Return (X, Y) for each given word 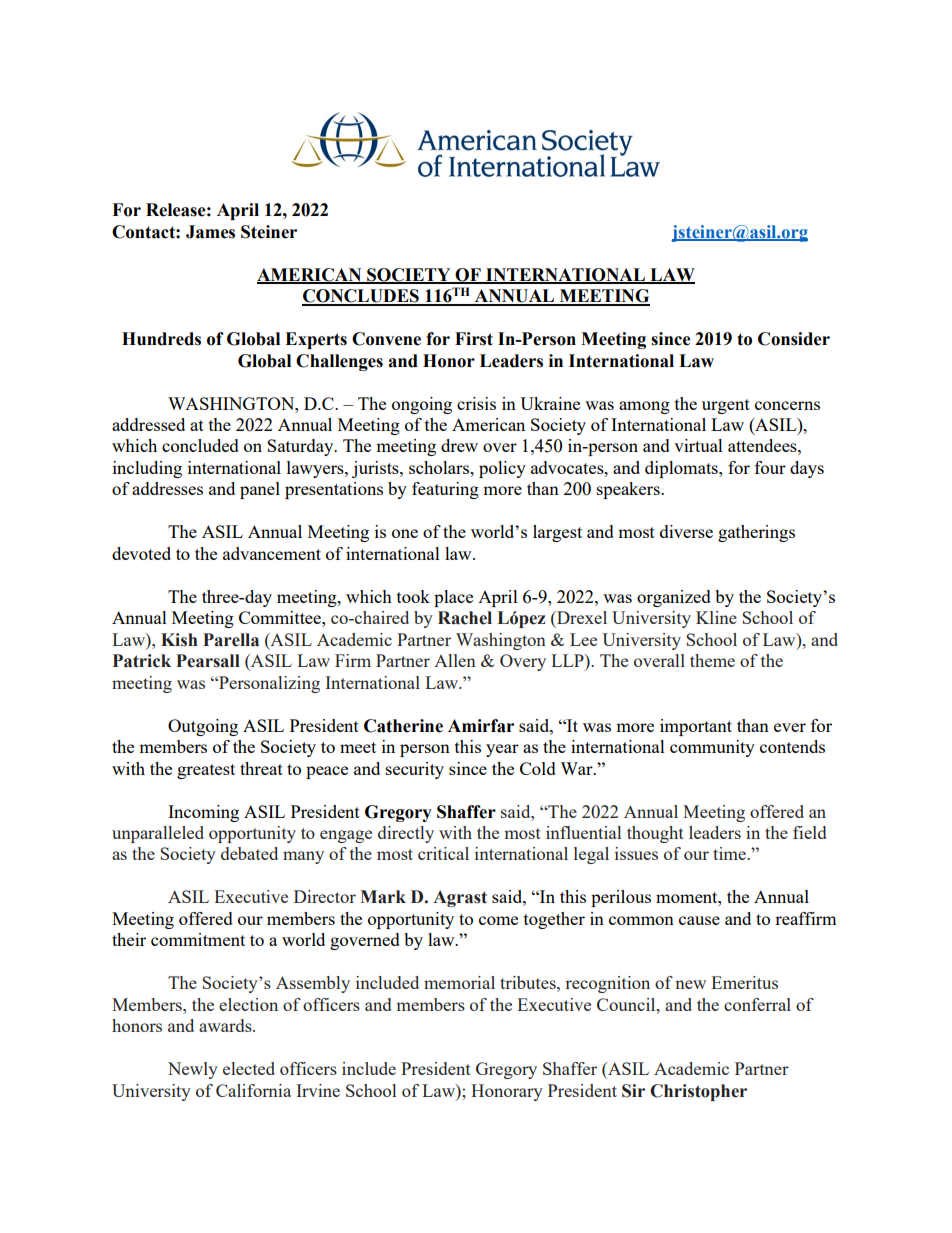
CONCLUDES (361, 297)
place (453, 598)
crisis (476, 403)
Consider (794, 339)
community (712, 748)
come (498, 920)
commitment (198, 939)
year (502, 750)
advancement (272, 553)
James (210, 232)
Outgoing (203, 727)
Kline (716, 617)
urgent (726, 406)
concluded (200, 445)
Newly (193, 1070)
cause (699, 920)
